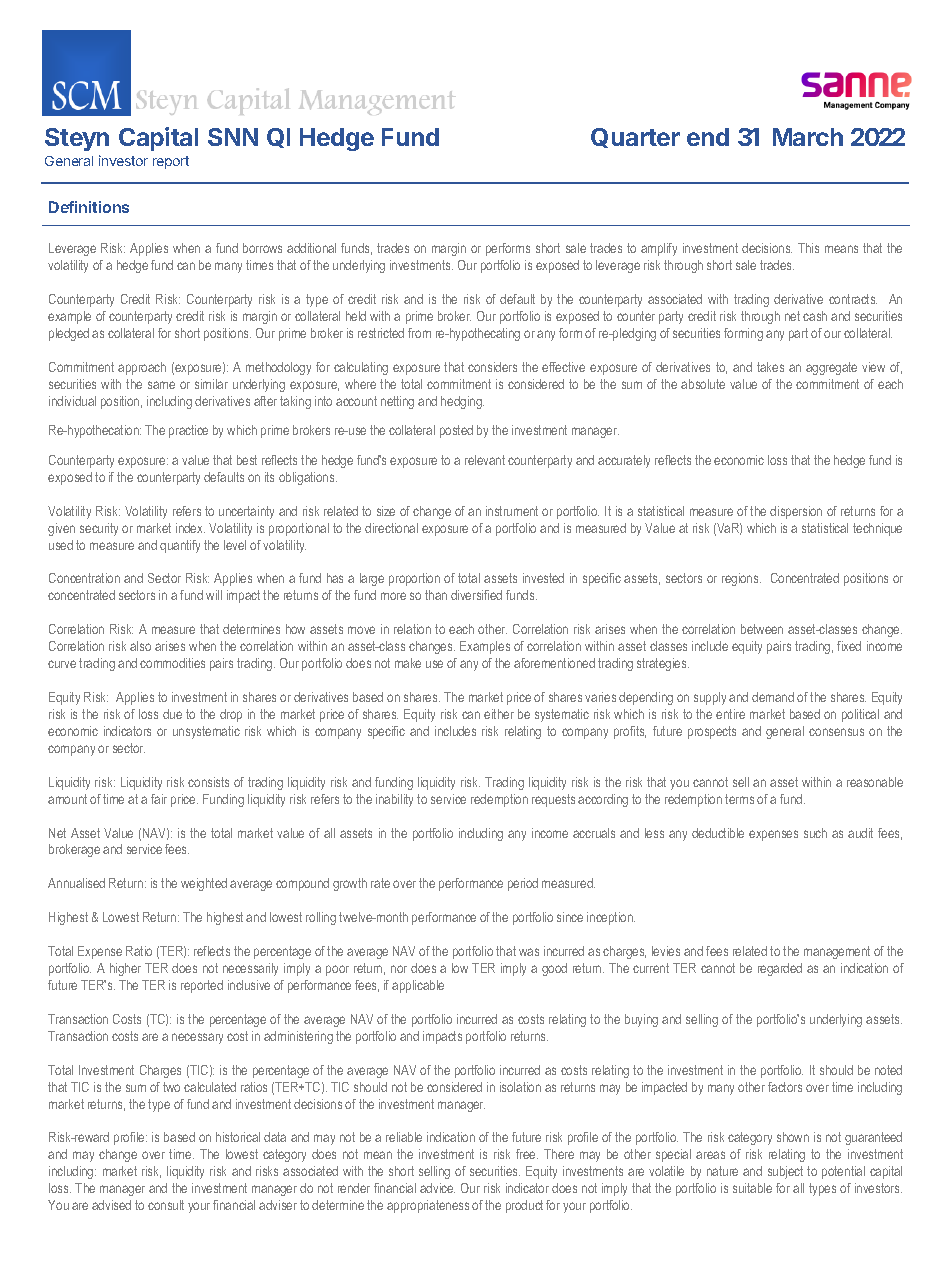  Describe the element at coordinates (635, 138) in the screenshot. I see `Quarter` at that location.
